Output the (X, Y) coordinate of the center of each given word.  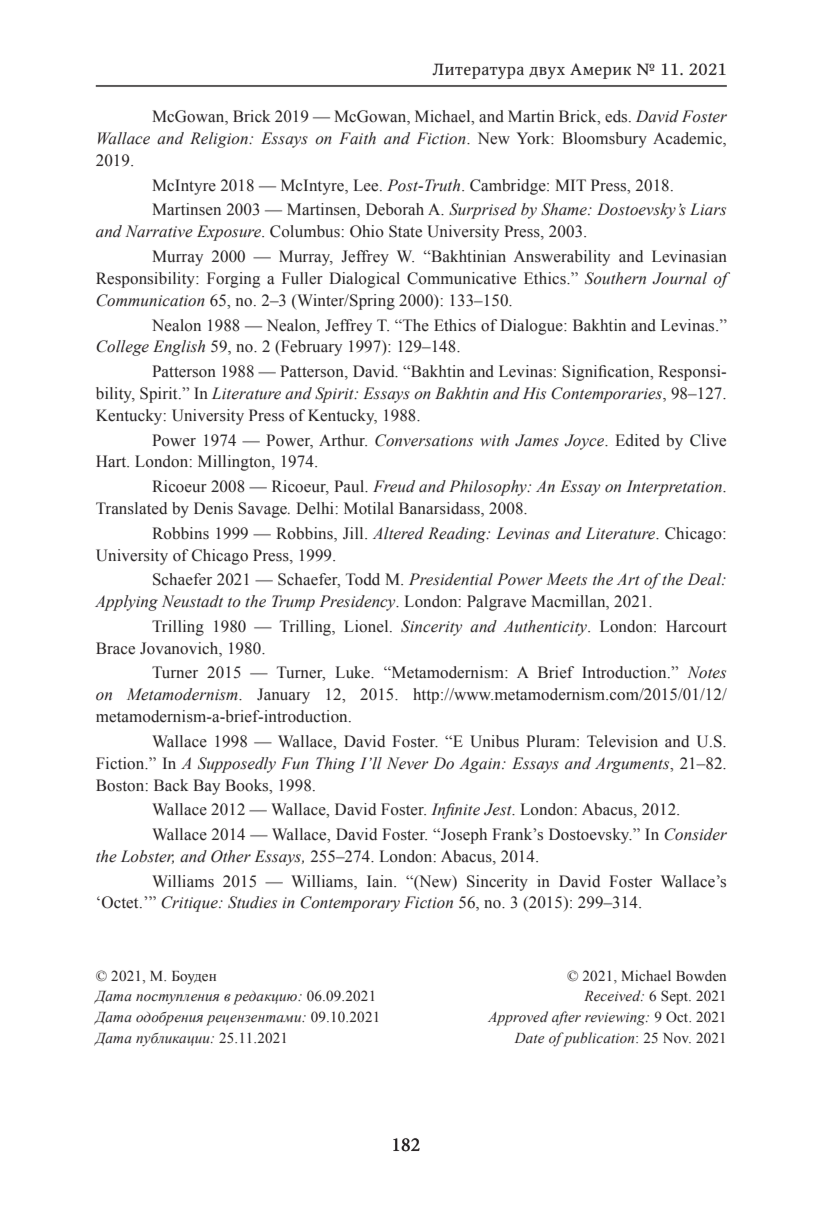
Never (408, 763)
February (310, 348)
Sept (676, 997)
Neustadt (192, 601)
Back (171, 785)
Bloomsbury (604, 140)
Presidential (451, 579)
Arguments (633, 765)
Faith (357, 138)
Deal (705, 579)
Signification (607, 373)
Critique (190, 904)
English (179, 348)
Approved (518, 1018)
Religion (220, 140)
